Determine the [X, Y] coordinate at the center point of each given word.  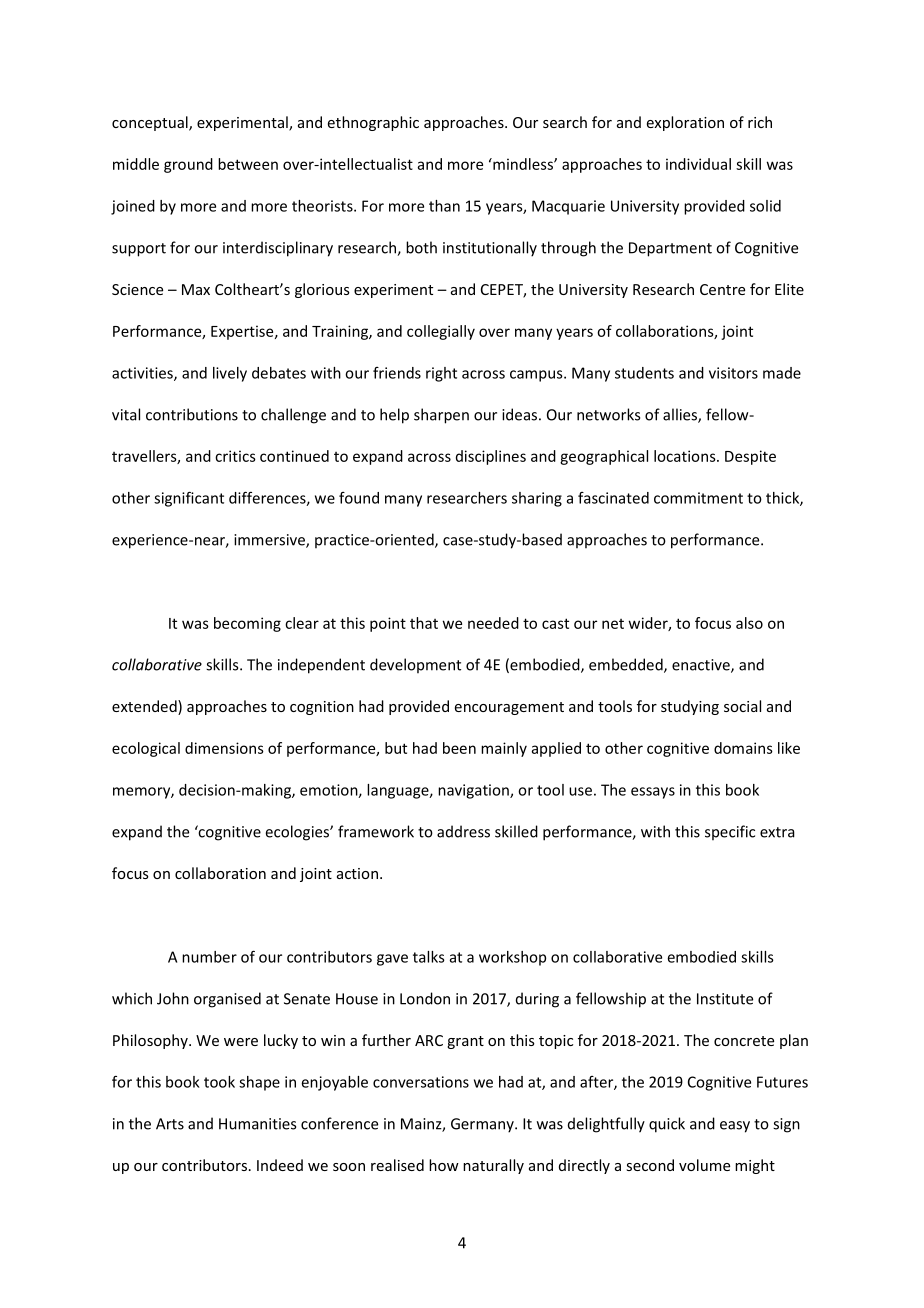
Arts [170, 1124]
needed [493, 623]
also [749, 623]
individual [698, 164]
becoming [247, 624]
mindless [523, 164]
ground [188, 165]
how [444, 1165]
